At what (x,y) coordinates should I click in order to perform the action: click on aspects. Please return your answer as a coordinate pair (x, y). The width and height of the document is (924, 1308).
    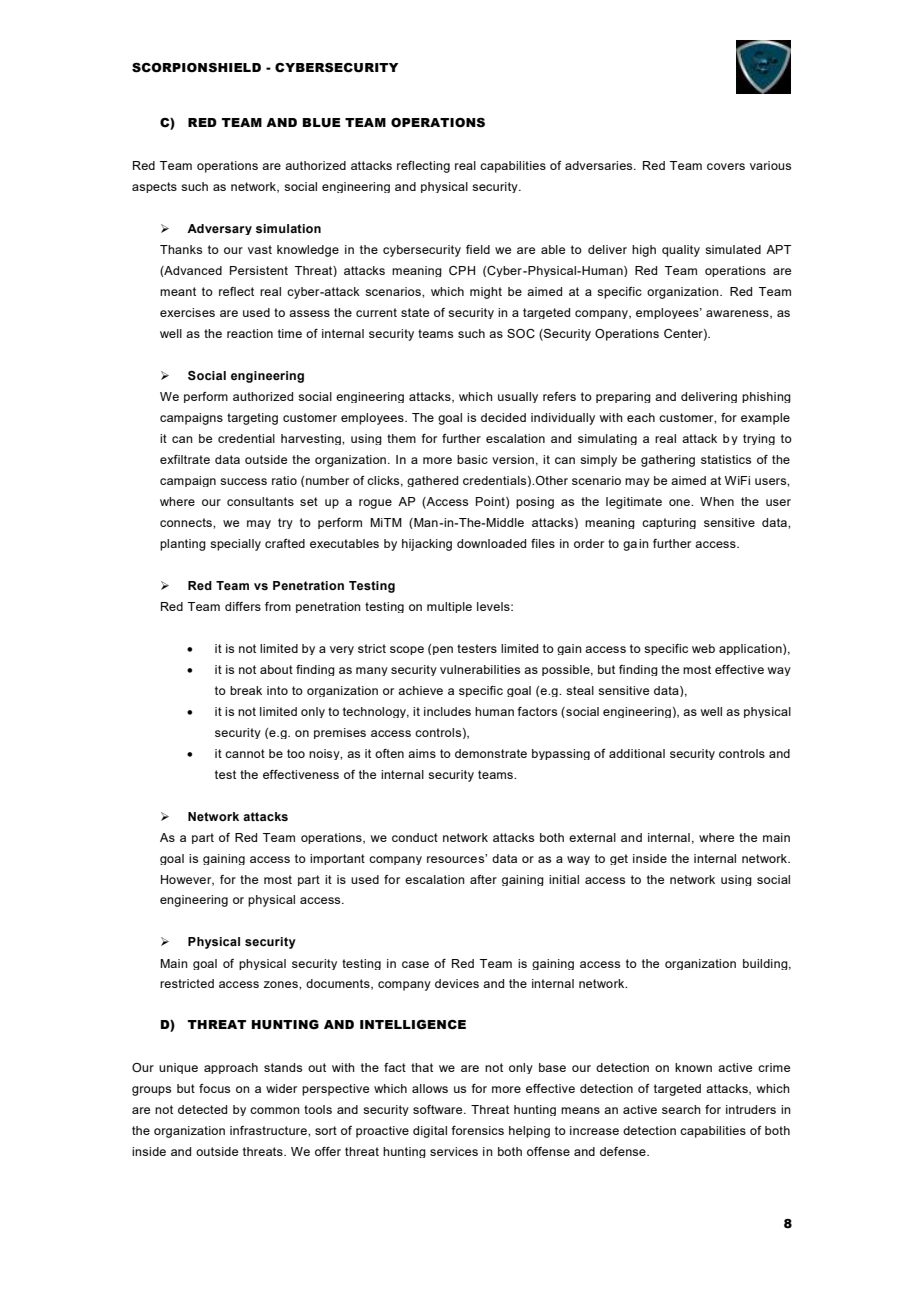
    Looking at the image, I should click on (154, 187).
